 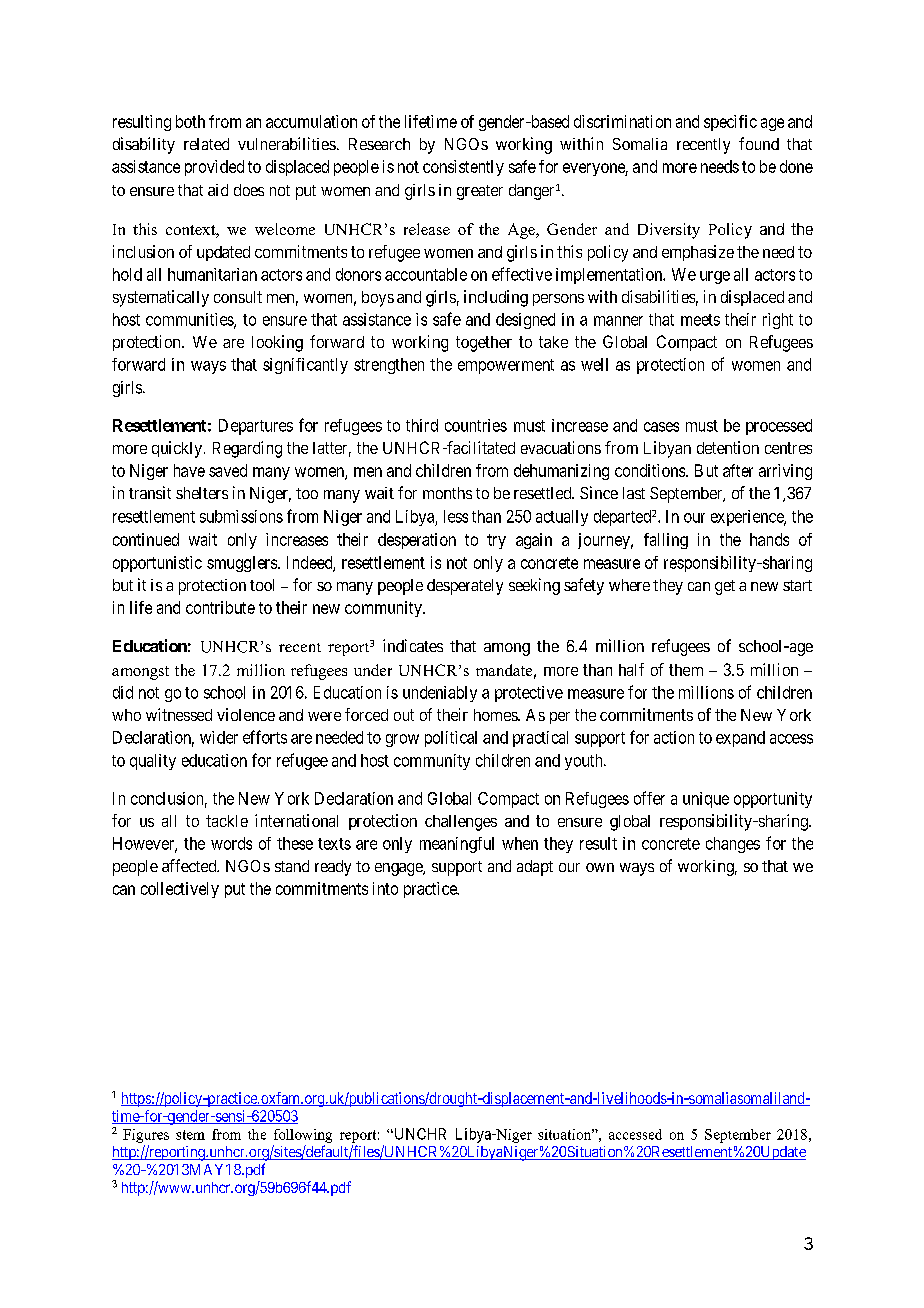 What do you see at coordinates (730, 123) in the page?
I see `specific` at bounding box center [730, 123].
